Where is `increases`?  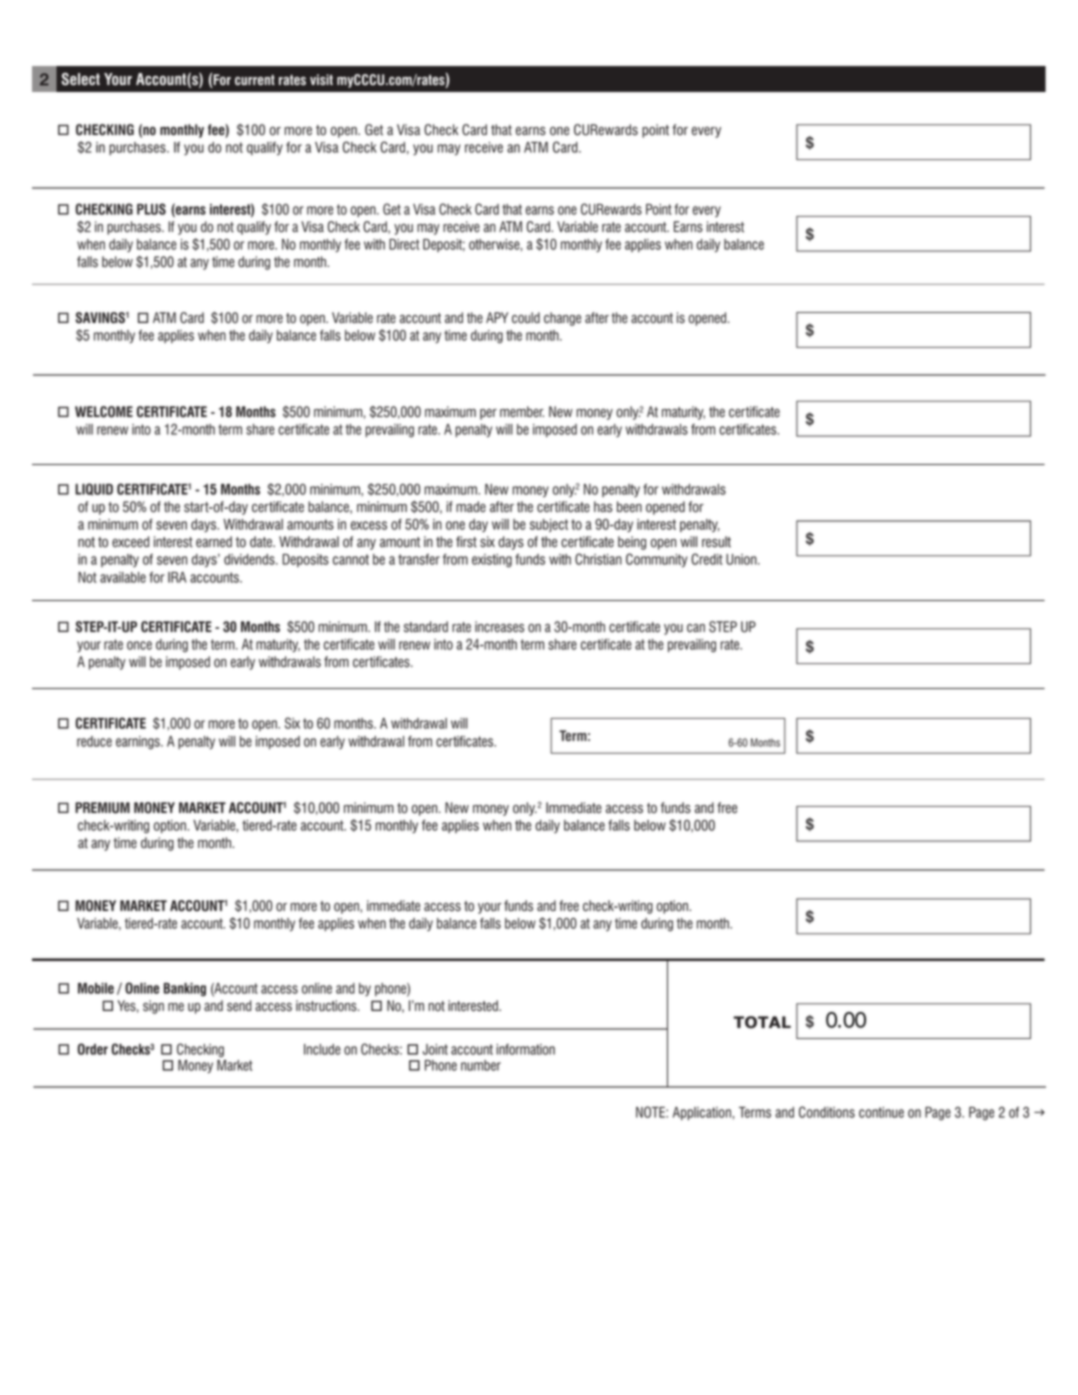
increases is located at coordinates (499, 627).
